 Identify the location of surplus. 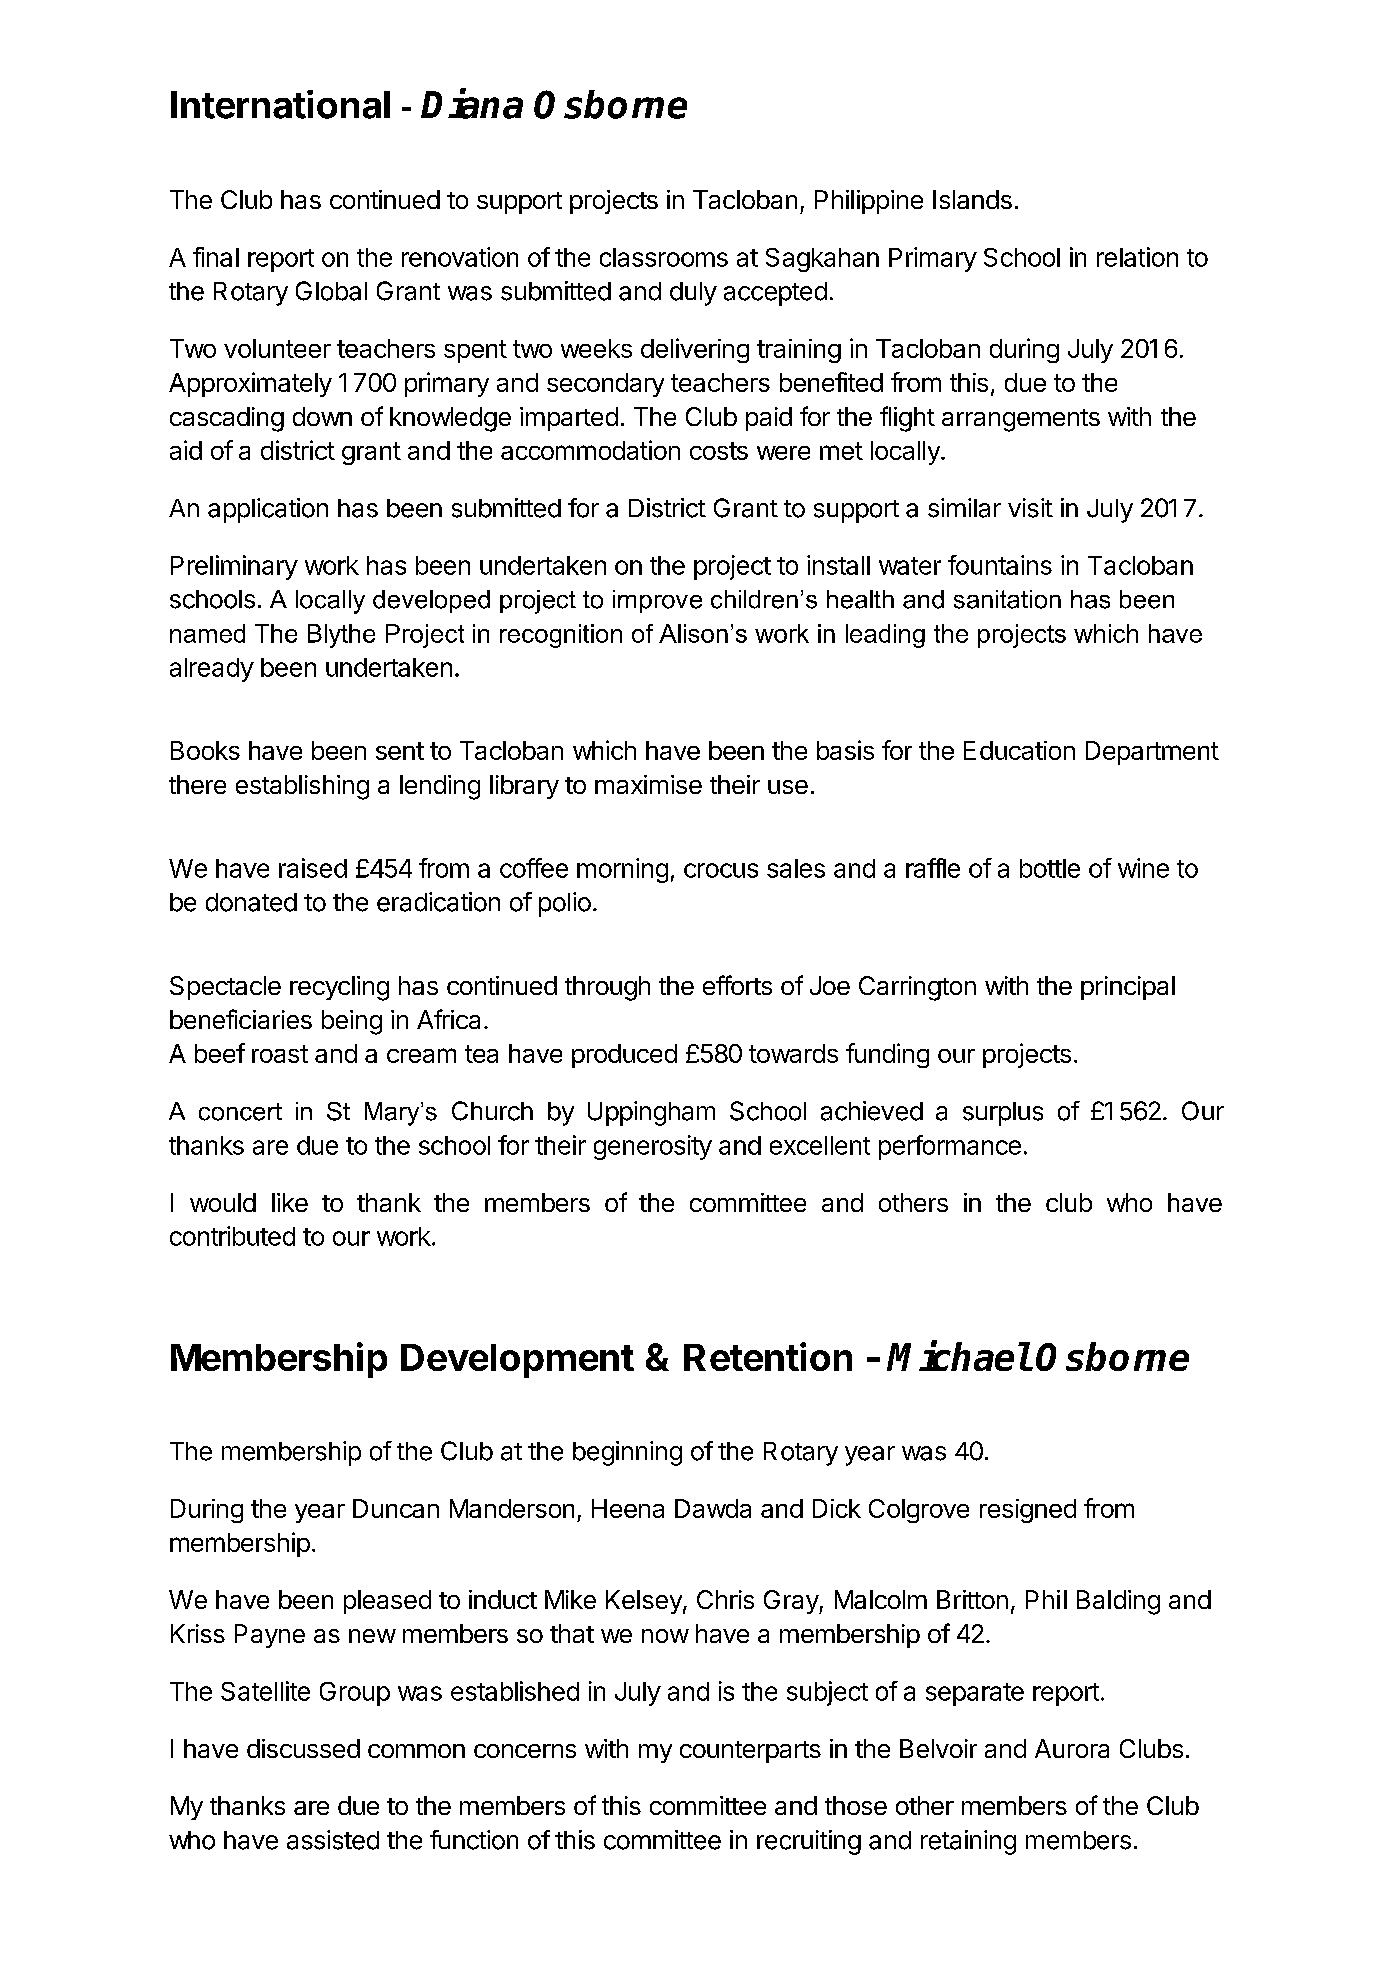
(1003, 1114).
